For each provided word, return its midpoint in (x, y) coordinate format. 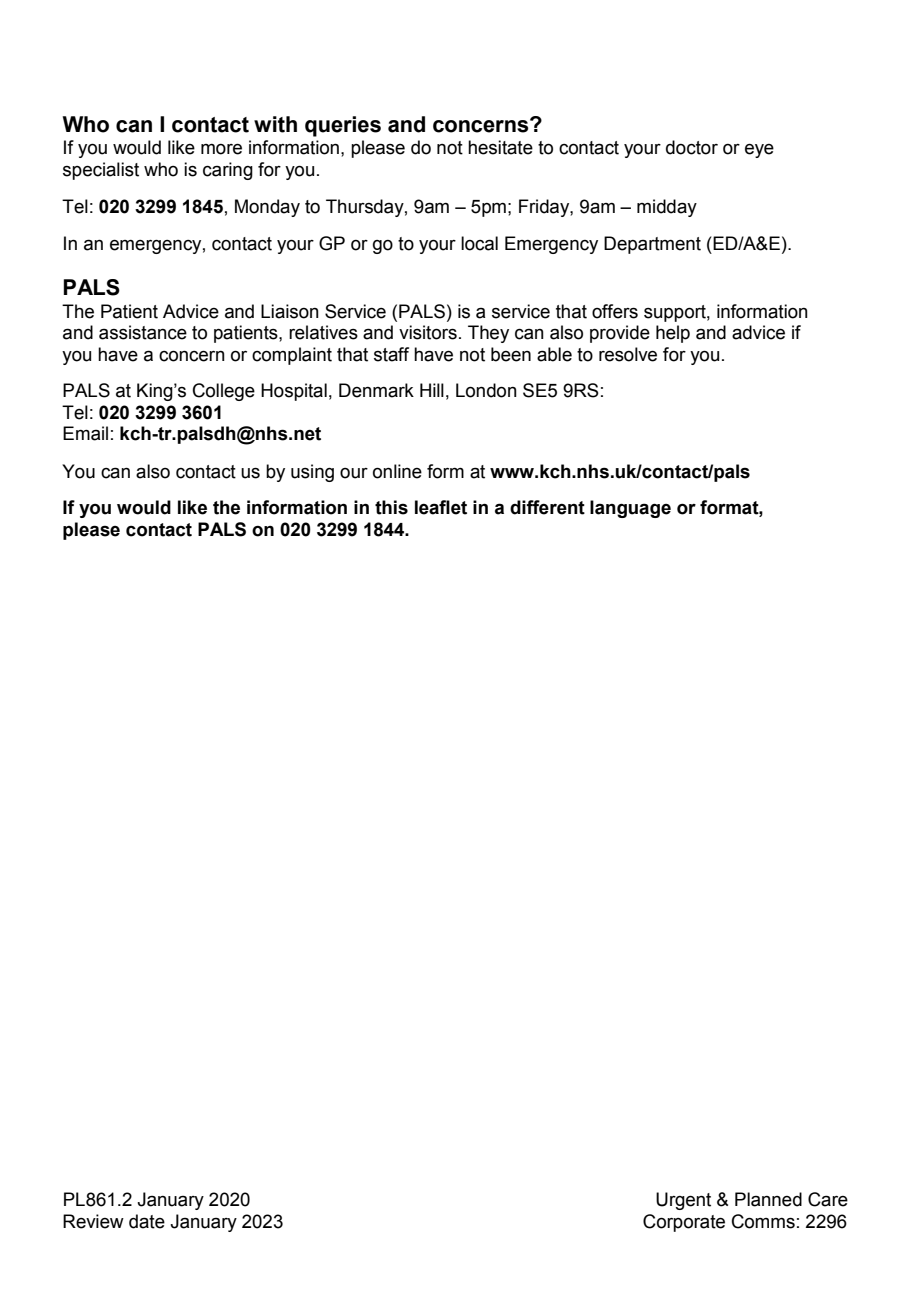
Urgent (683, 1201)
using (312, 473)
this (391, 507)
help (673, 334)
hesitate (500, 147)
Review (93, 1221)
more (221, 149)
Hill (432, 390)
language (630, 509)
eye (759, 150)
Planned (768, 1199)
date (147, 1221)
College (224, 392)
